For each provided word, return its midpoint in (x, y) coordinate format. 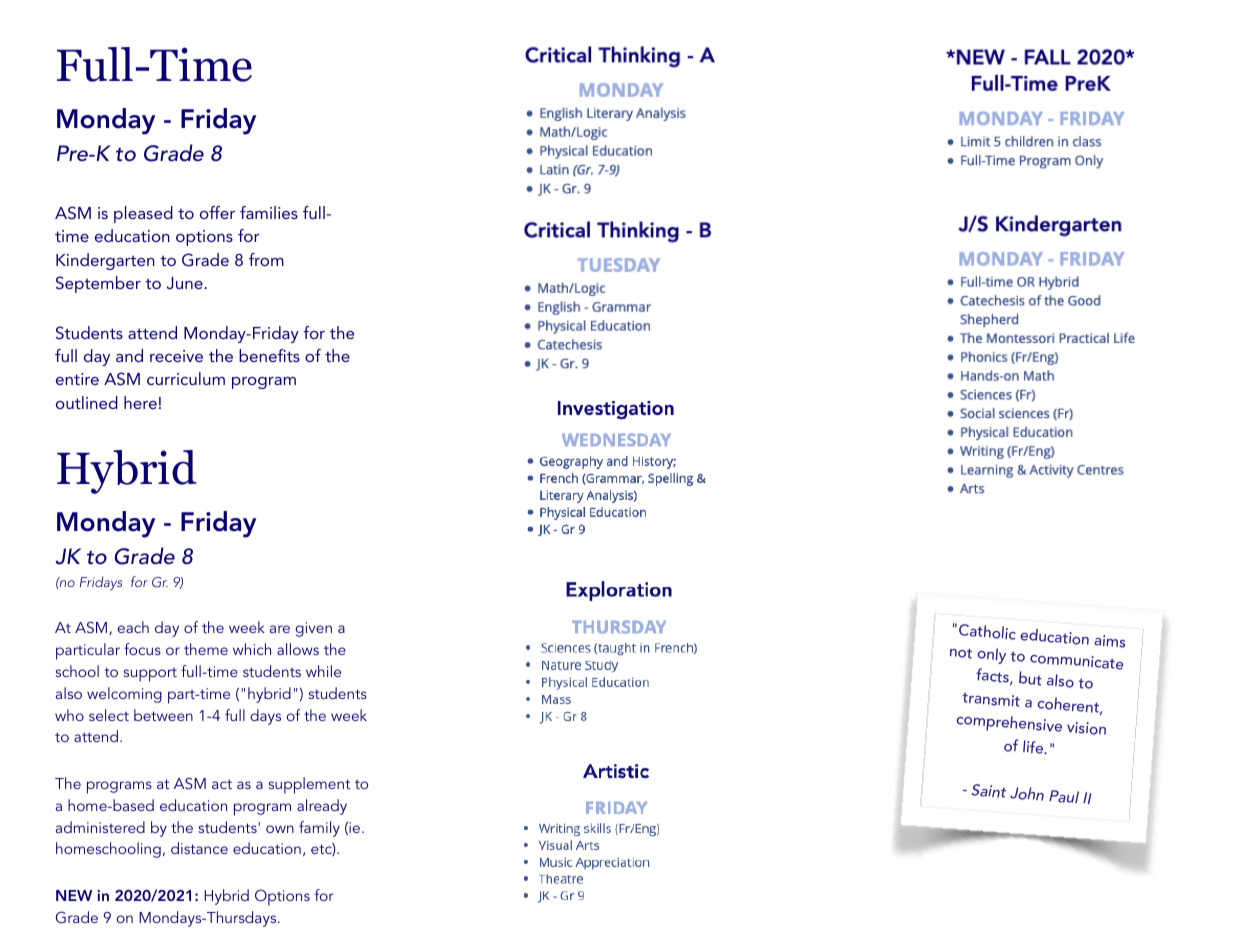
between (163, 715)
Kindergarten (105, 261)
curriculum (186, 378)
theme (206, 649)
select (109, 715)
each (133, 627)
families (269, 212)
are (280, 629)
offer (217, 212)
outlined (87, 402)
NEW (74, 895)
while (323, 671)
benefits (269, 355)
